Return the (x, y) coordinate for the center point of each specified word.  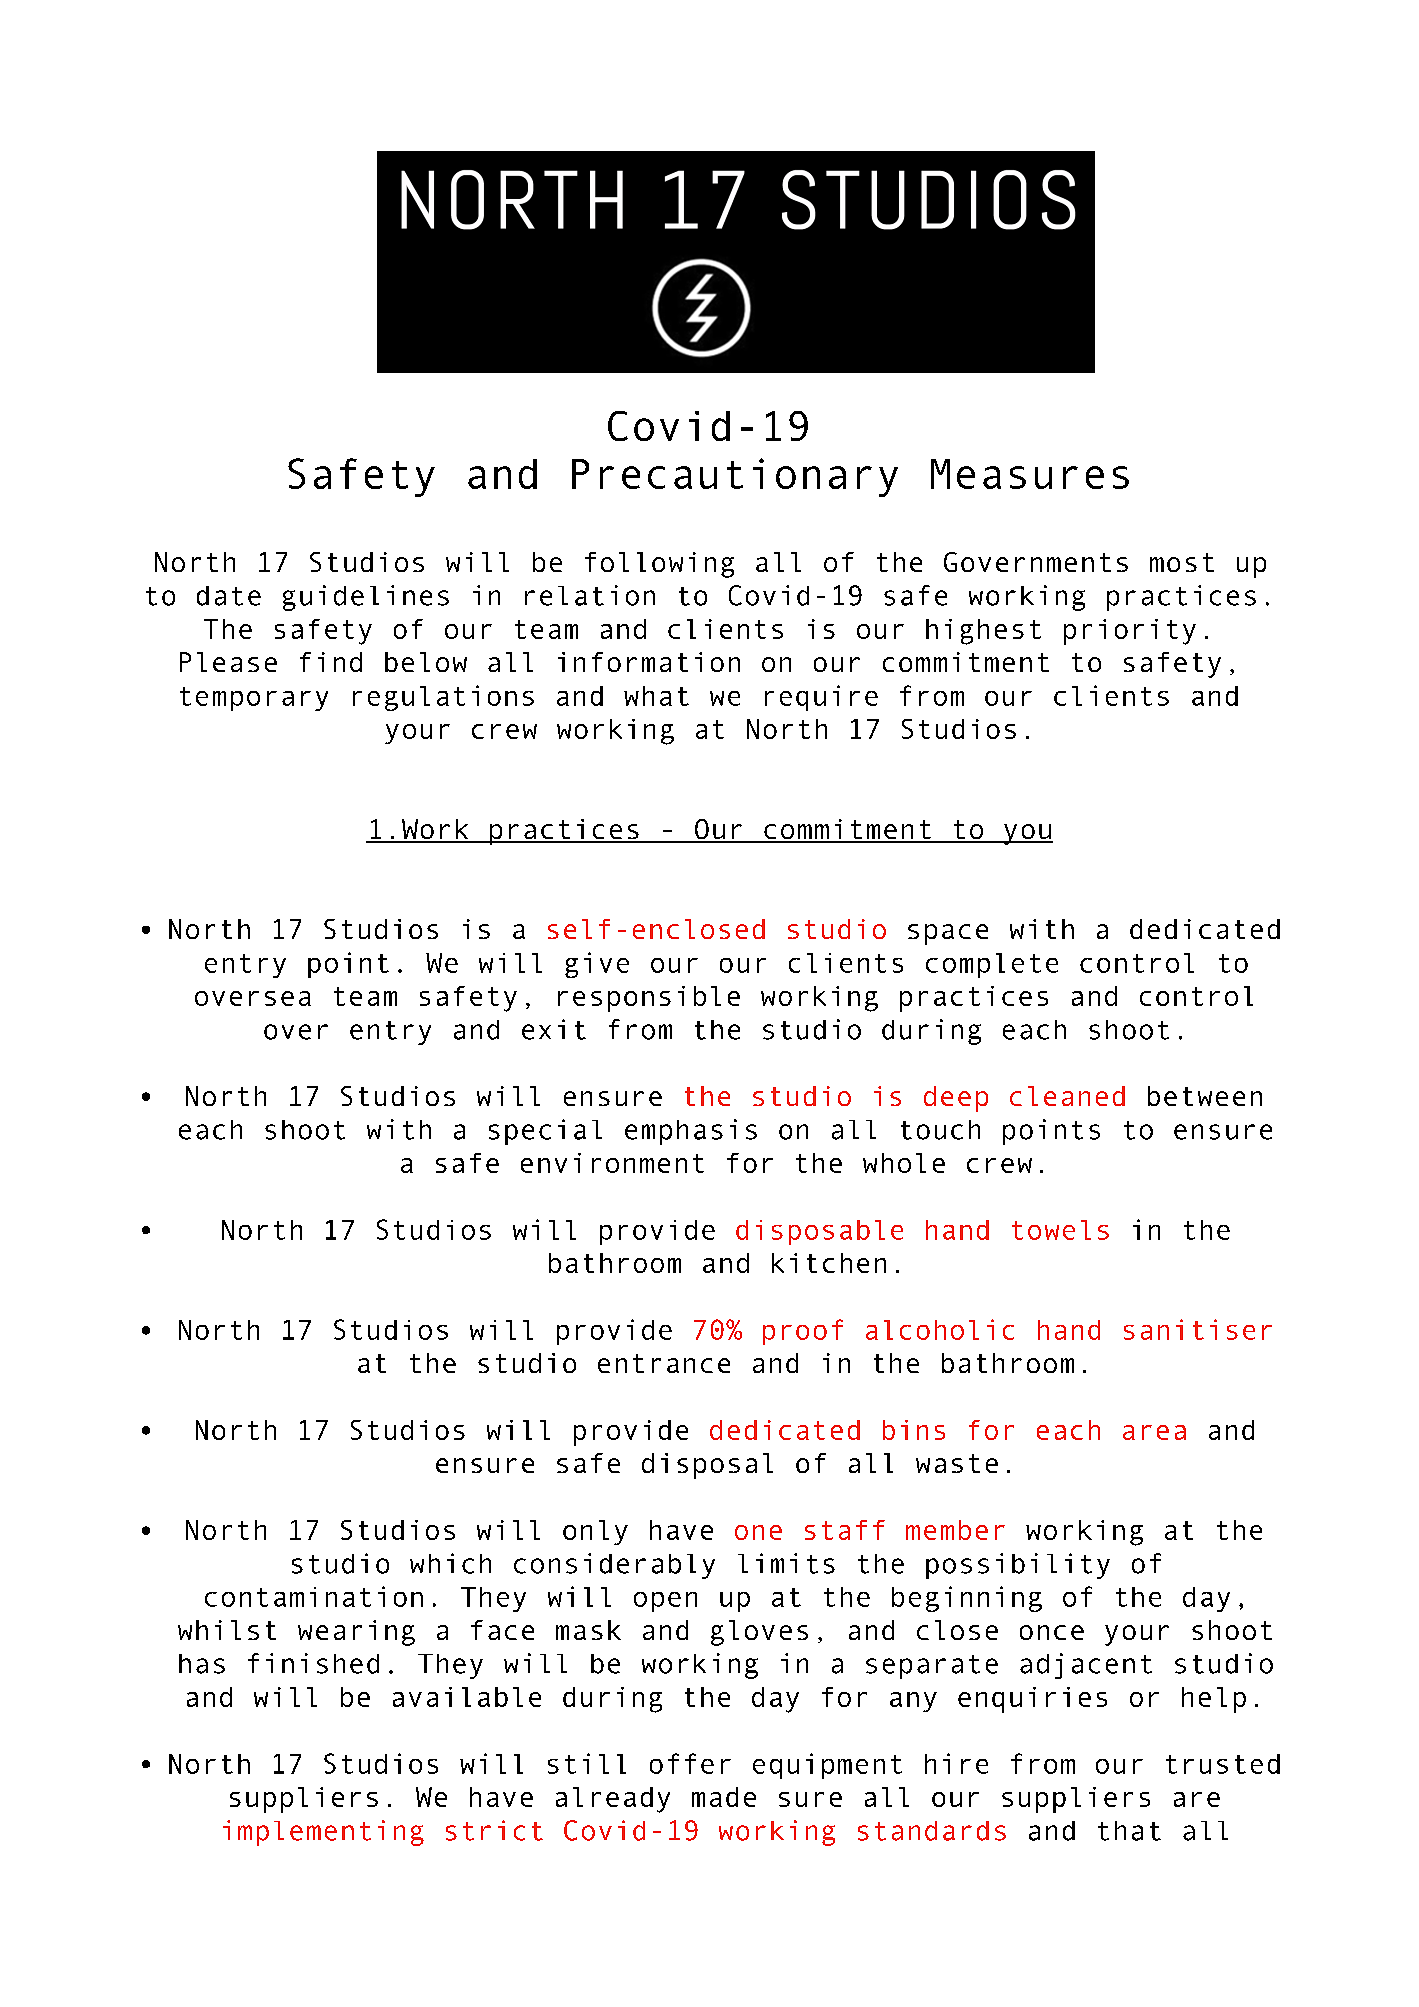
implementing (323, 1833)
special (545, 1132)
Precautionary (735, 477)
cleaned (1067, 1096)
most (1182, 562)
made (724, 1797)
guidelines (366, 598)
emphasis (691, 1132)
